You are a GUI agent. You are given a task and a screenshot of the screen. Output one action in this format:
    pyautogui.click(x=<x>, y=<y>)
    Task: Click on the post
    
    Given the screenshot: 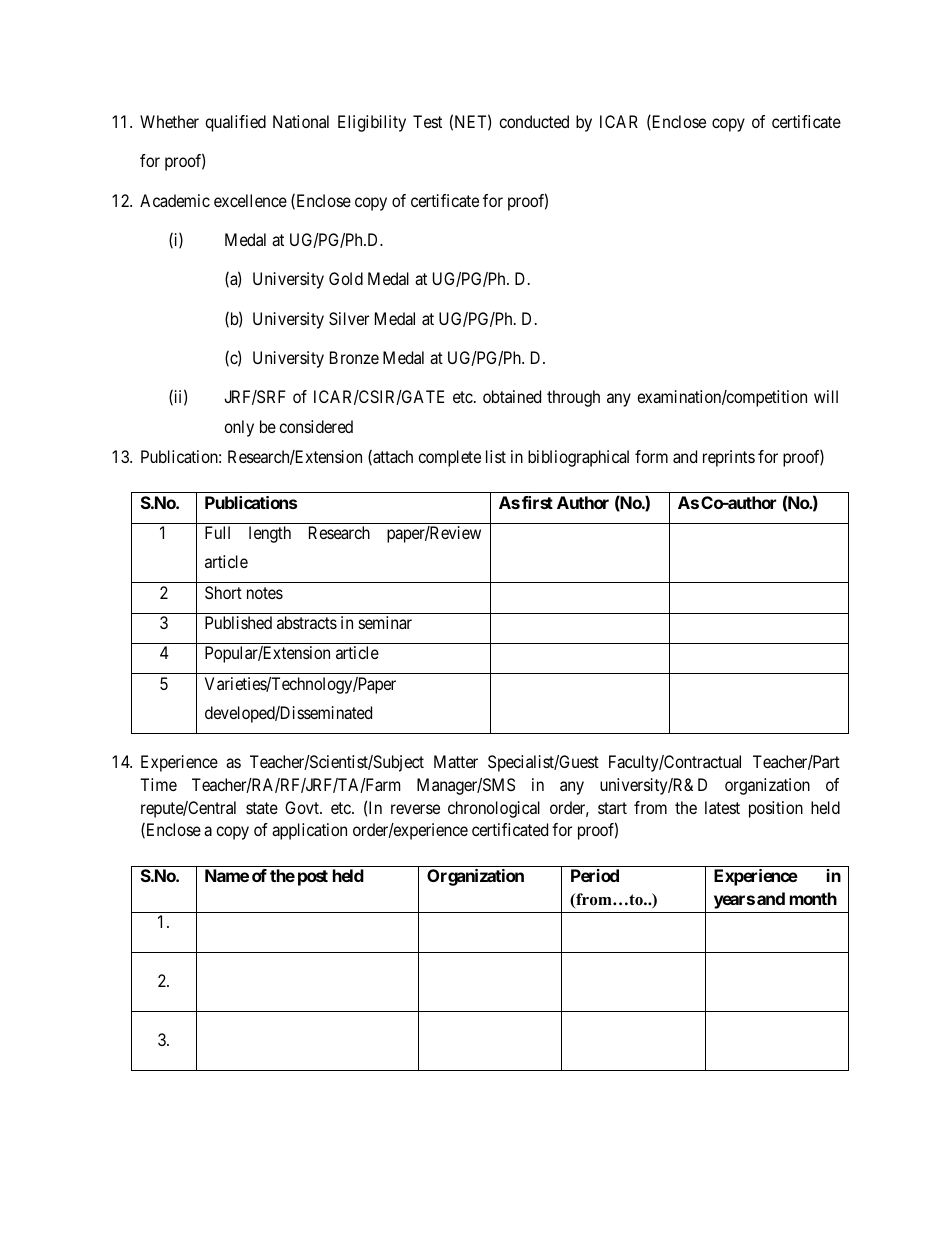 What is the action you would take?
    pyautogui.click(x=313, y=878)
